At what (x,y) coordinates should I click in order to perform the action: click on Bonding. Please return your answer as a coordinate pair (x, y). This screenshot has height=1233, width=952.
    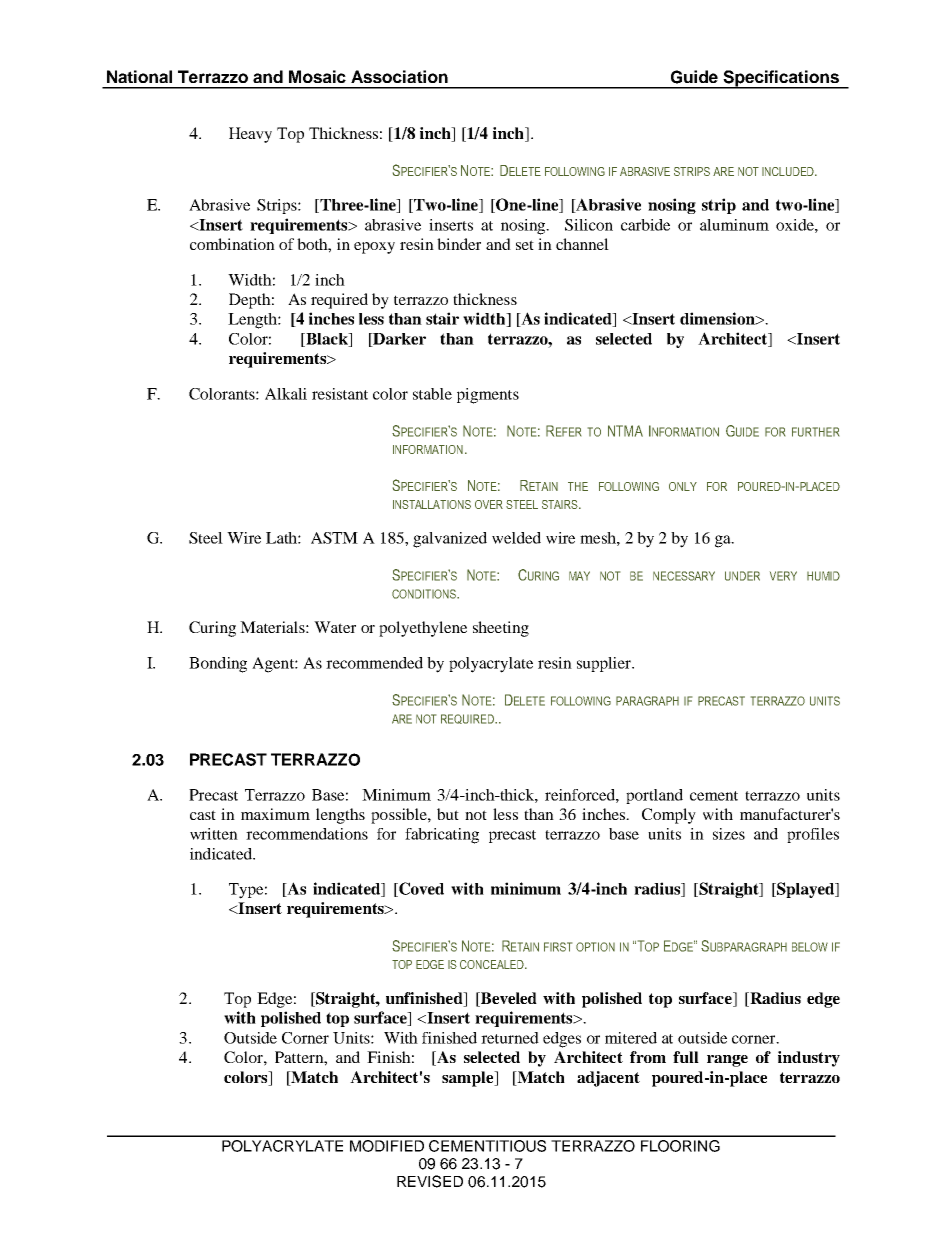
    Looking at the image, I should click on (218, 665).
